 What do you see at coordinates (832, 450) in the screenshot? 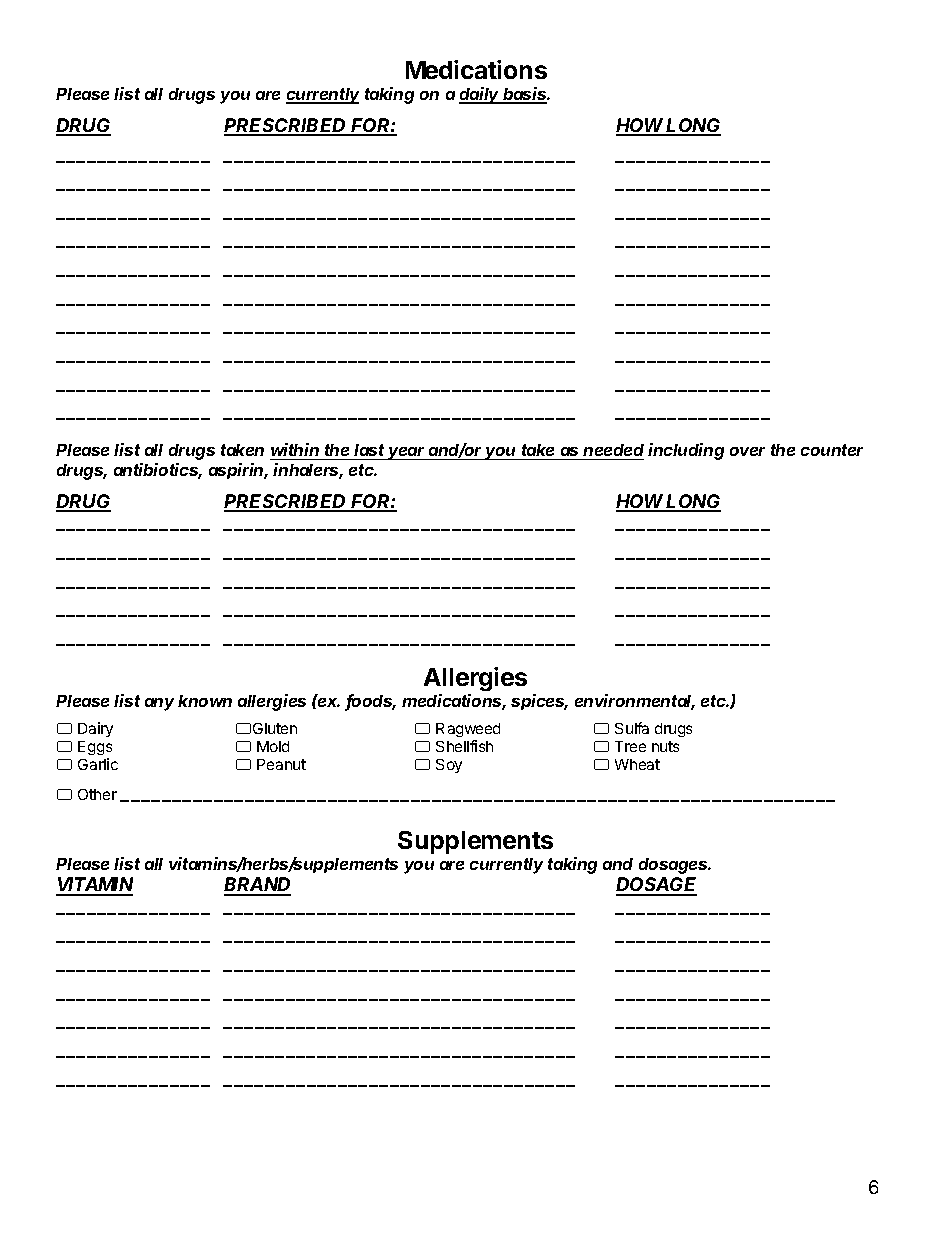
I see `counter` at bounding box center [832, 450].
